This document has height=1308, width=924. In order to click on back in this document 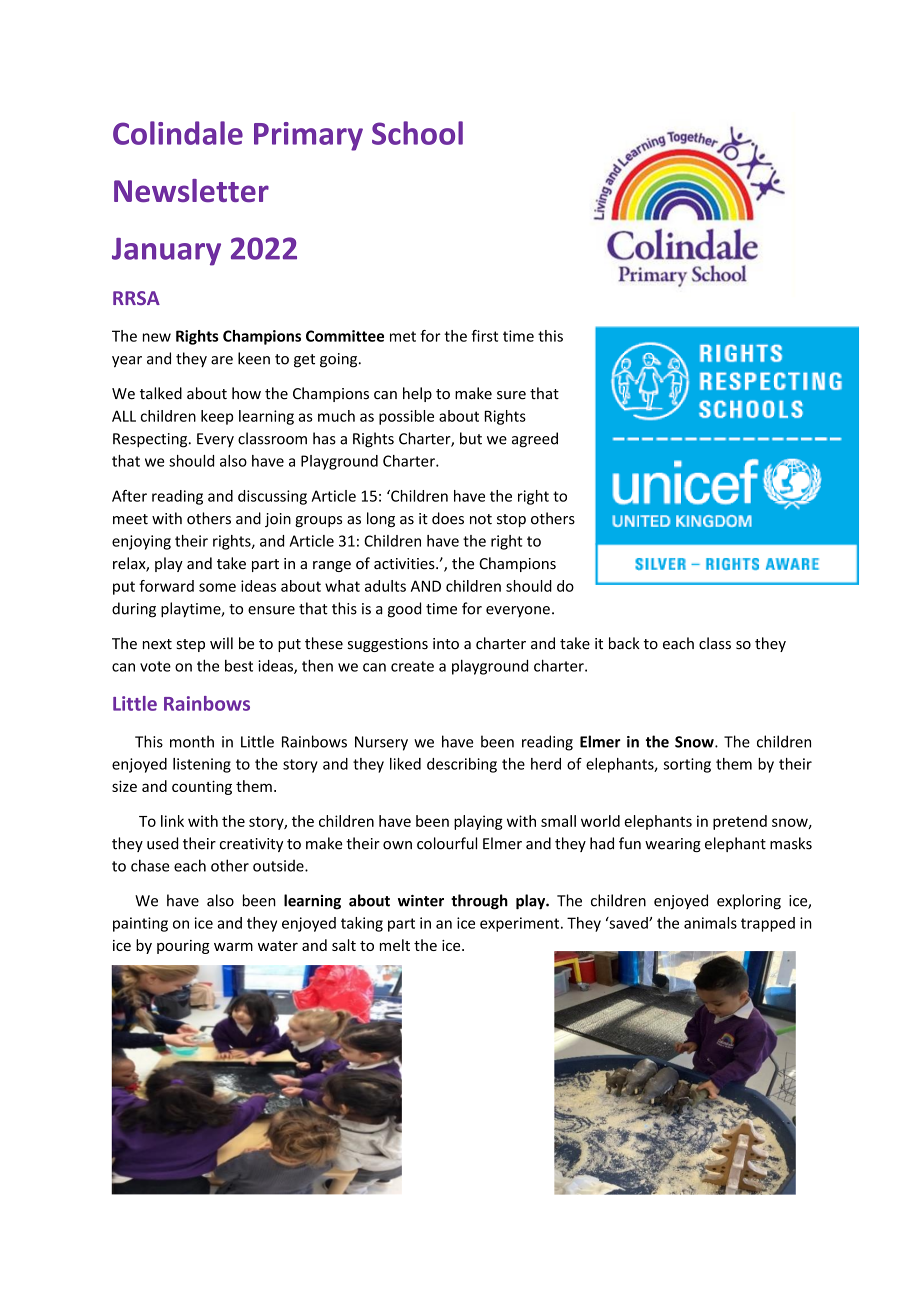, I will do `click(624, 643)`.
